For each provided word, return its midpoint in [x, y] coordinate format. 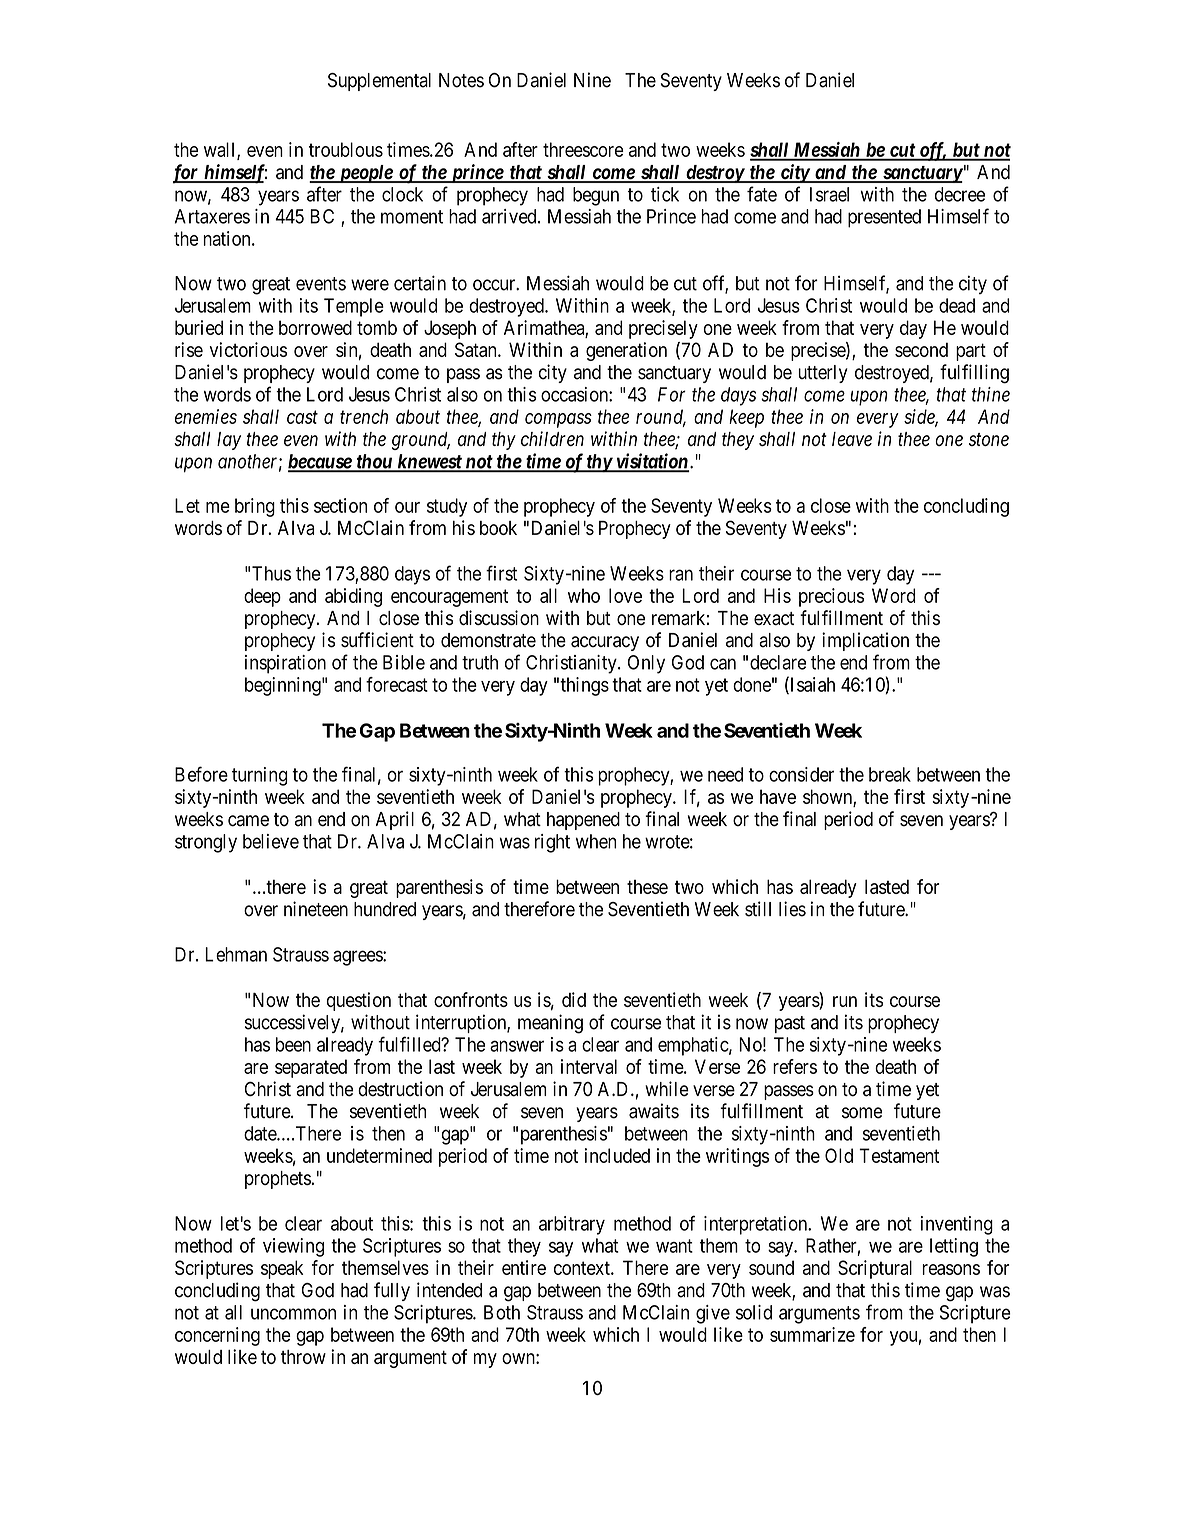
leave [852, 439]
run [845, 1001]
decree [960, 194]
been [293, 1044]
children [552, 438]
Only [646, 664]
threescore [583, 149]
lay [229, 441]
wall [221, 150]
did [574, 999]
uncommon [293, 1314]
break [890, 774]
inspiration [285, 664]
